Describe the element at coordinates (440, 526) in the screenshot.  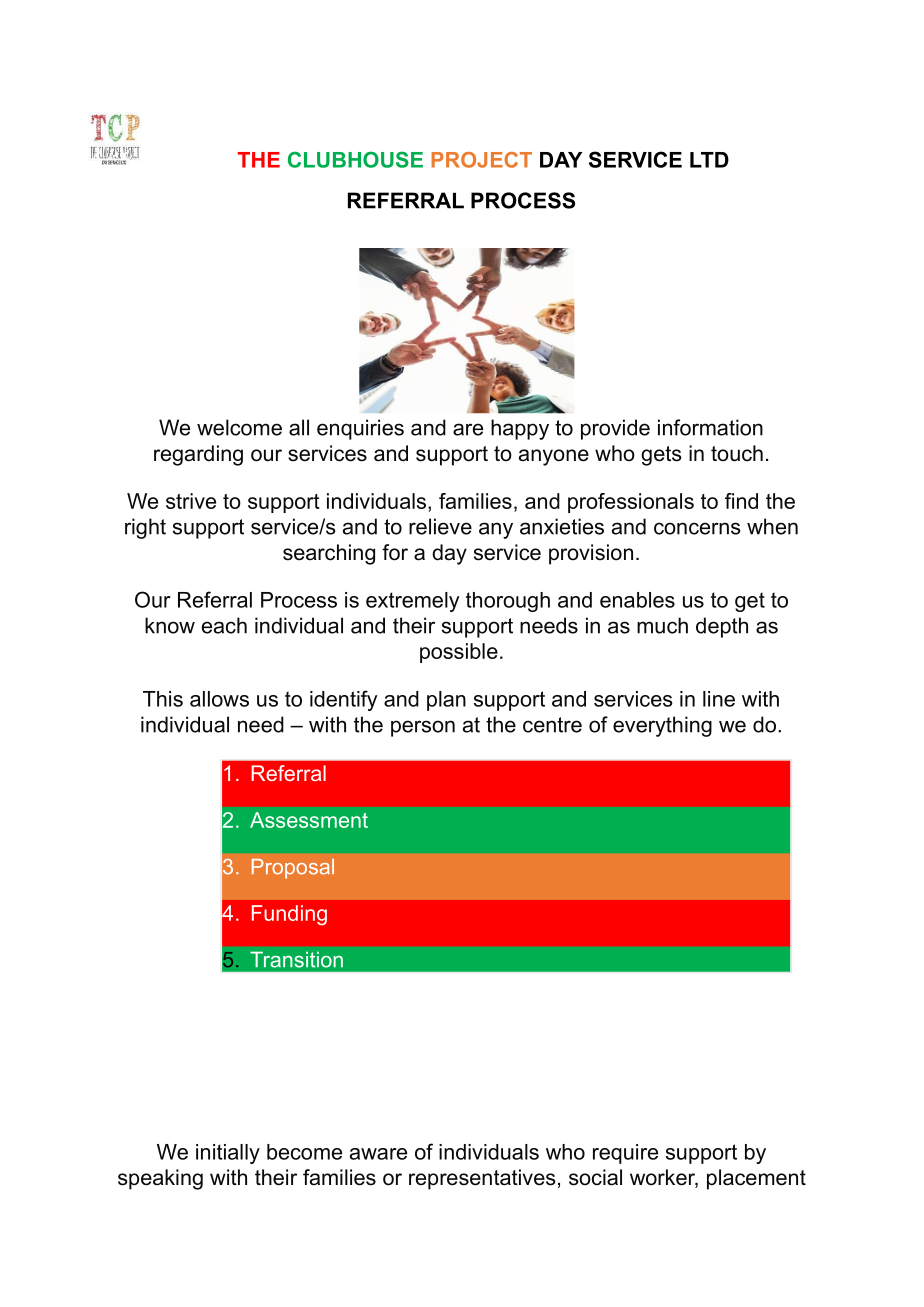
I see `relieve` at that location.
